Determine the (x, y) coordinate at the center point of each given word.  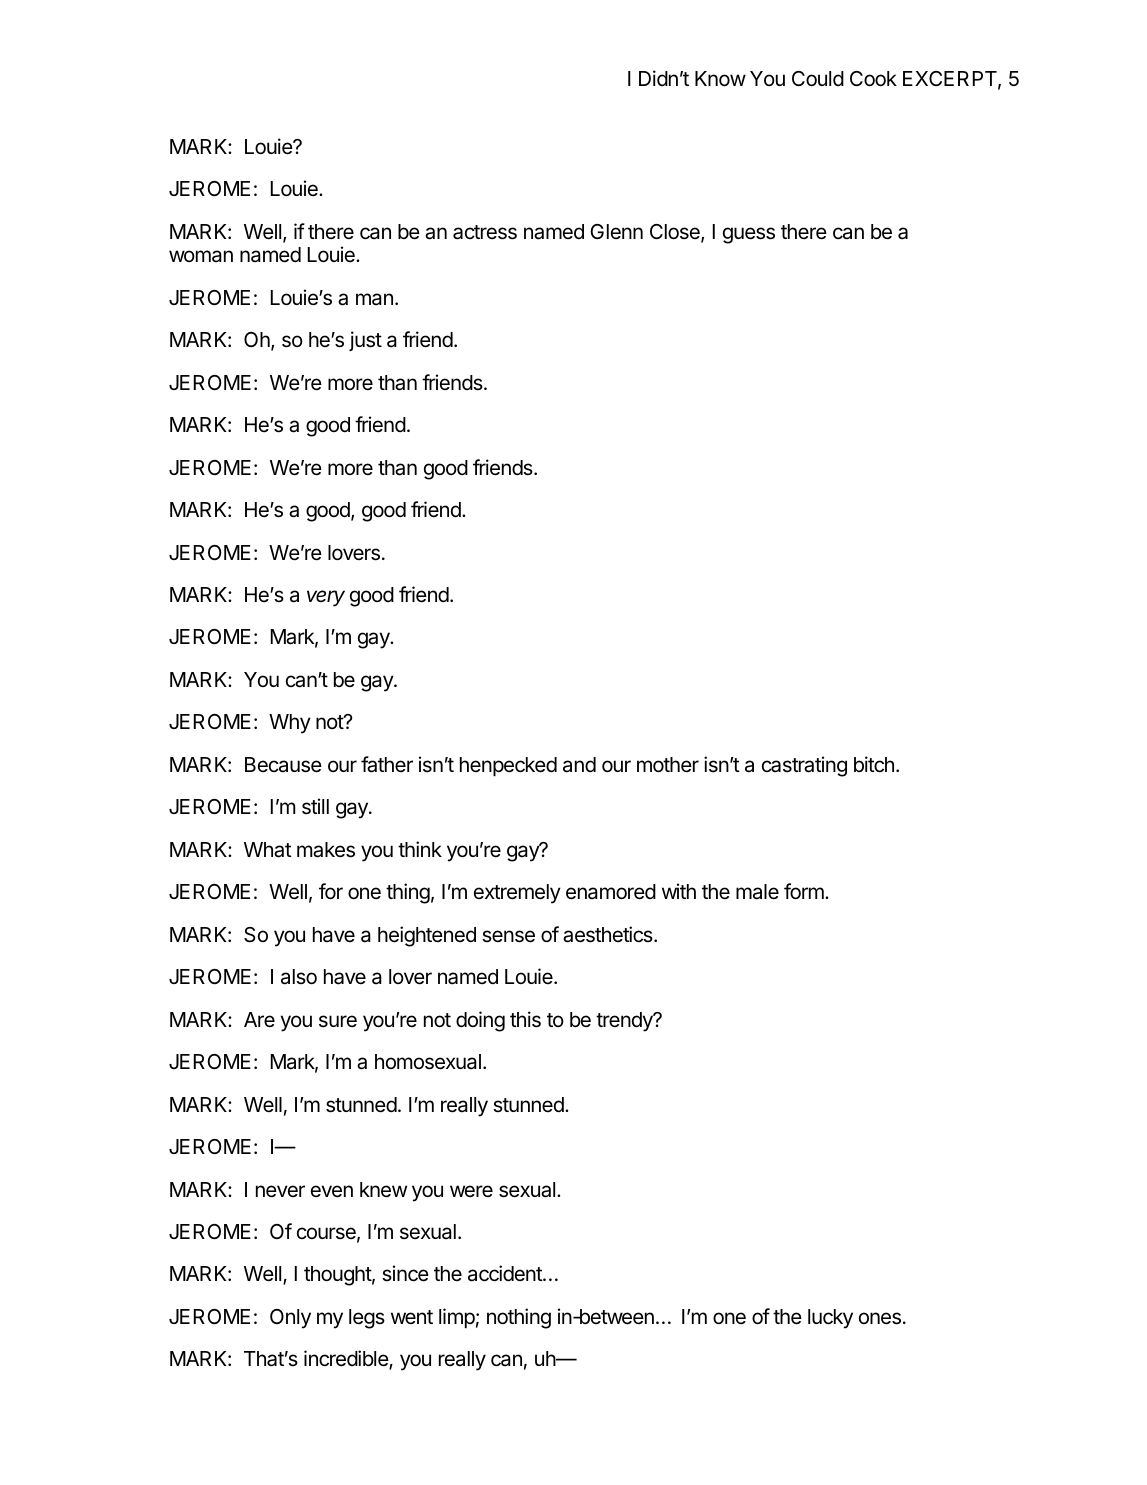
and (579, 765)
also (299, 977)
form (805, 891)
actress (485, 232)
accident (506, 1273)
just (365, 341)
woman (201, 256)
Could (818, 79)
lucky (830, 1319)
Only (290, 1319)
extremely (517, 894)
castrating (804, 766)
